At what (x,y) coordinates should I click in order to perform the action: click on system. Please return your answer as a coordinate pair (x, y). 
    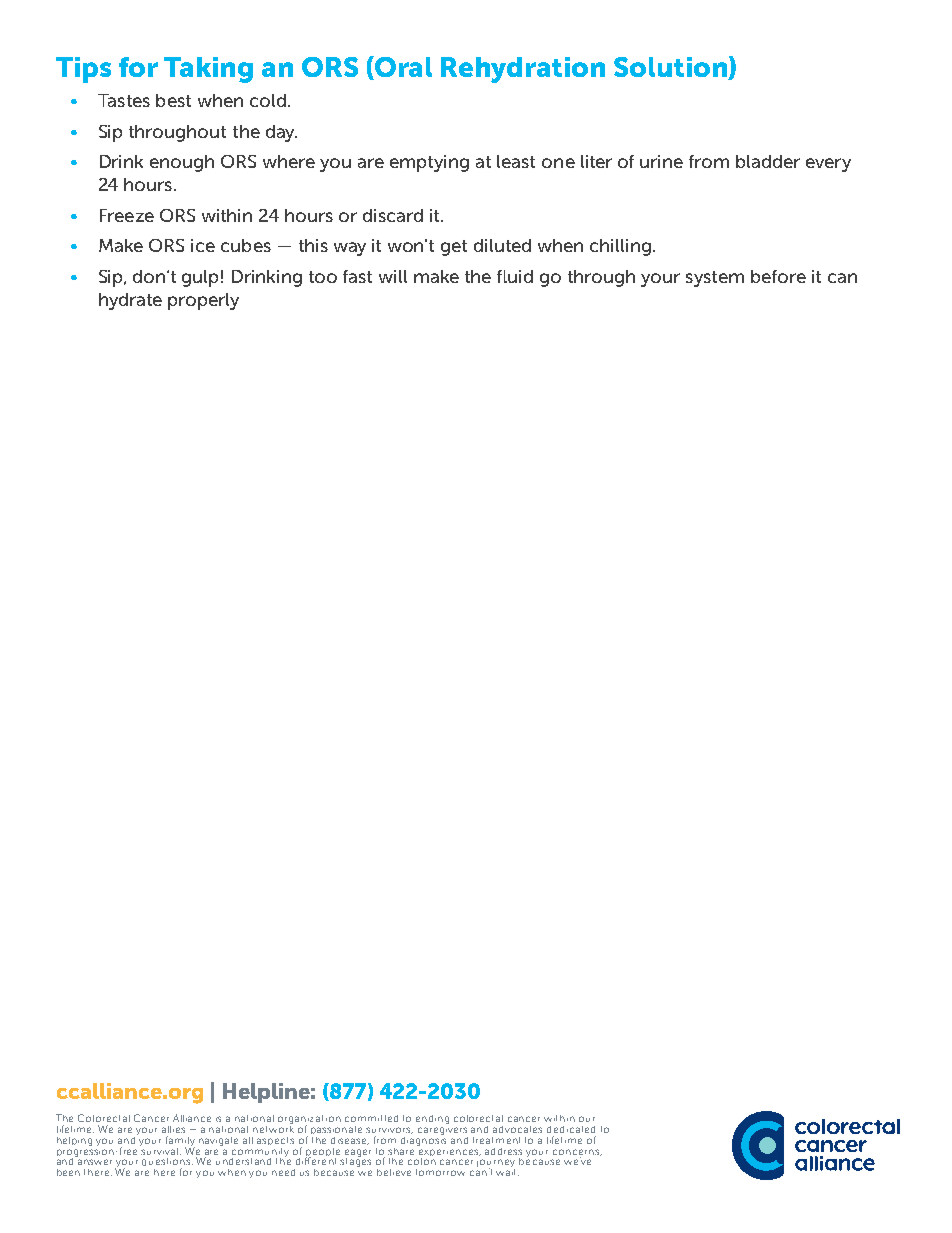
    Looking at the image, I should click on (715, 279).
